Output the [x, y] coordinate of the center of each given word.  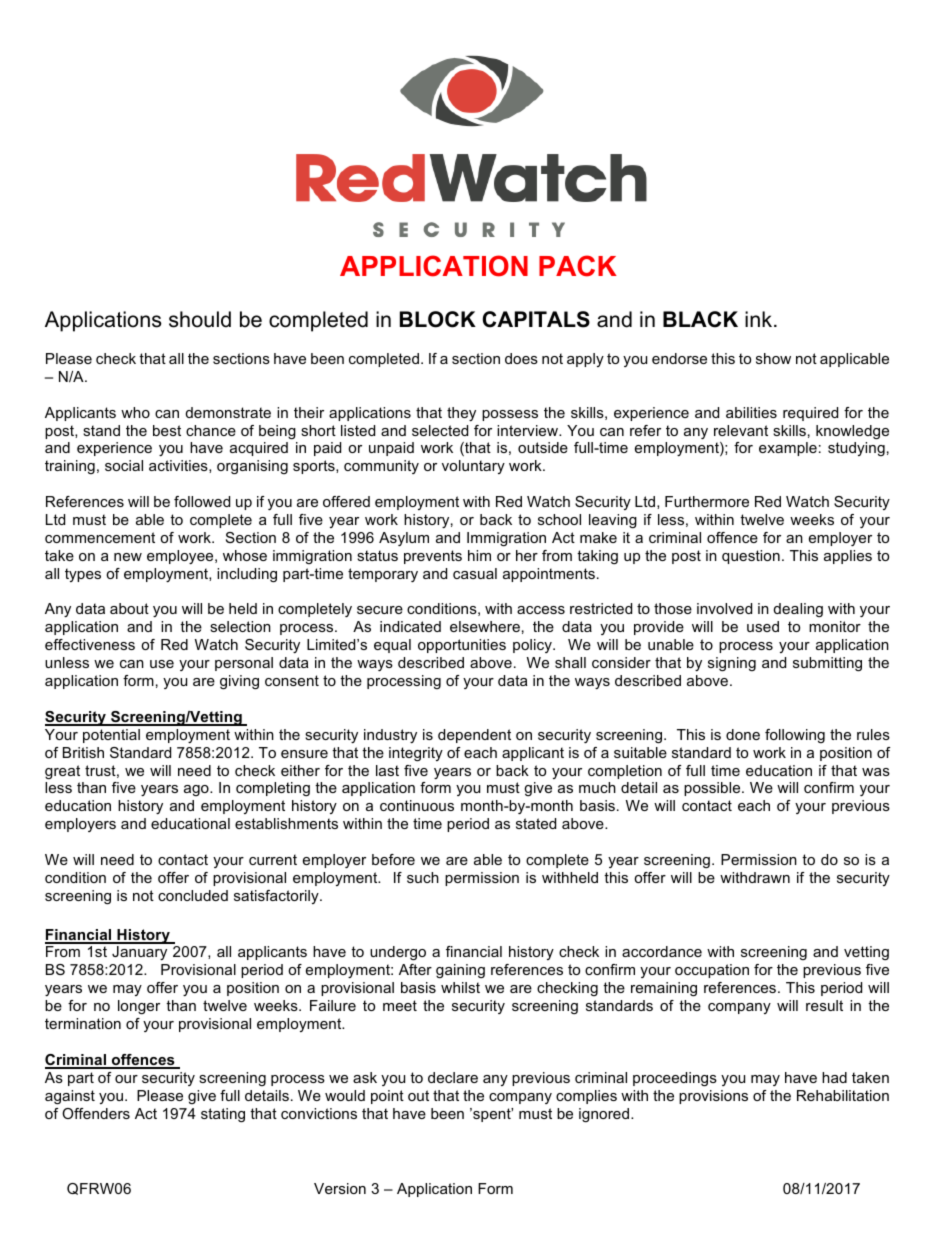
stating [223, 1115]
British [83, 752]
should [200, 319]
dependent [474, 736]
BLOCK [438, 319]
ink [760, 319]
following [795, 736]
